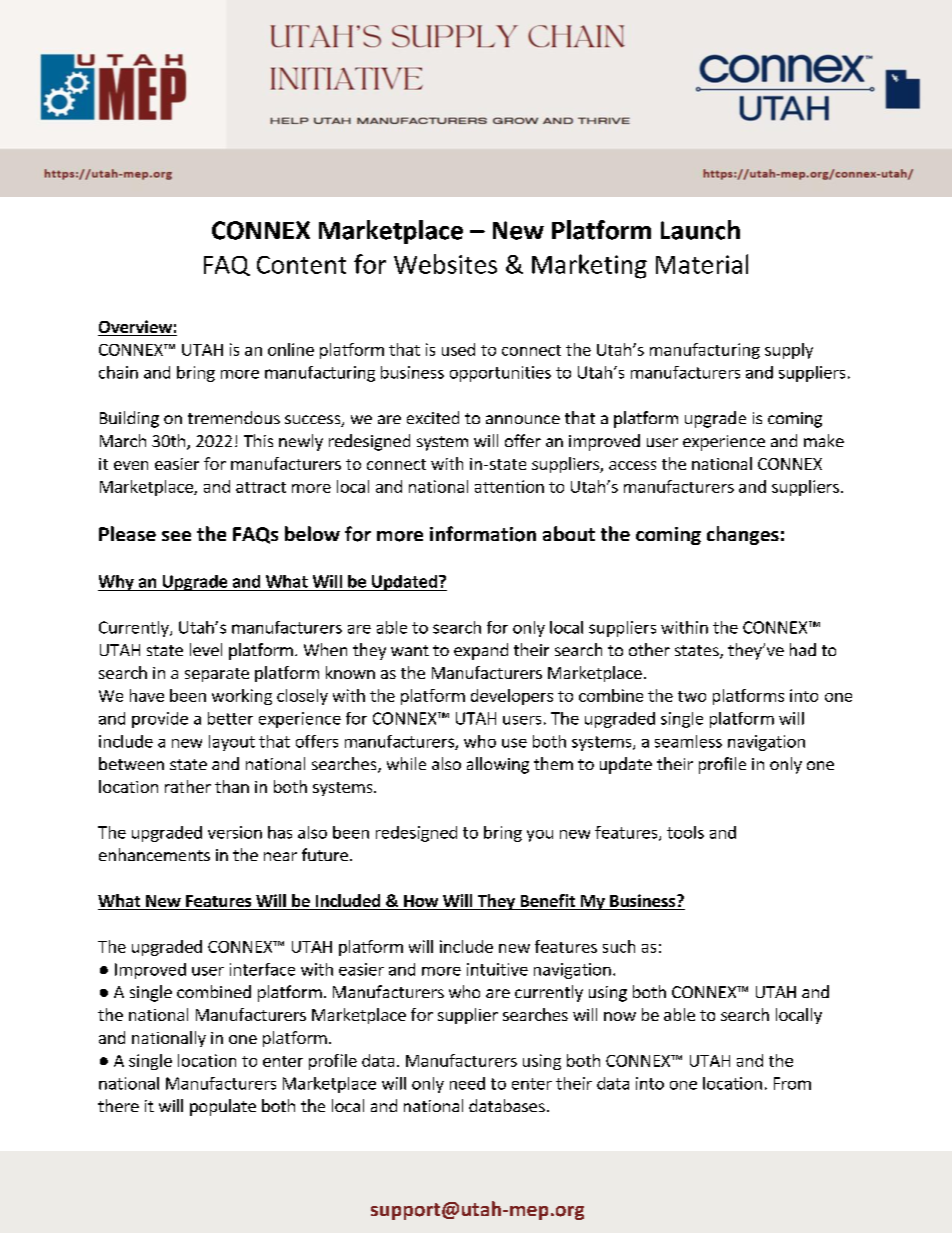 The height and width of the screenshot is (1233, 952). I want to click on need, so click(467, 1083).
